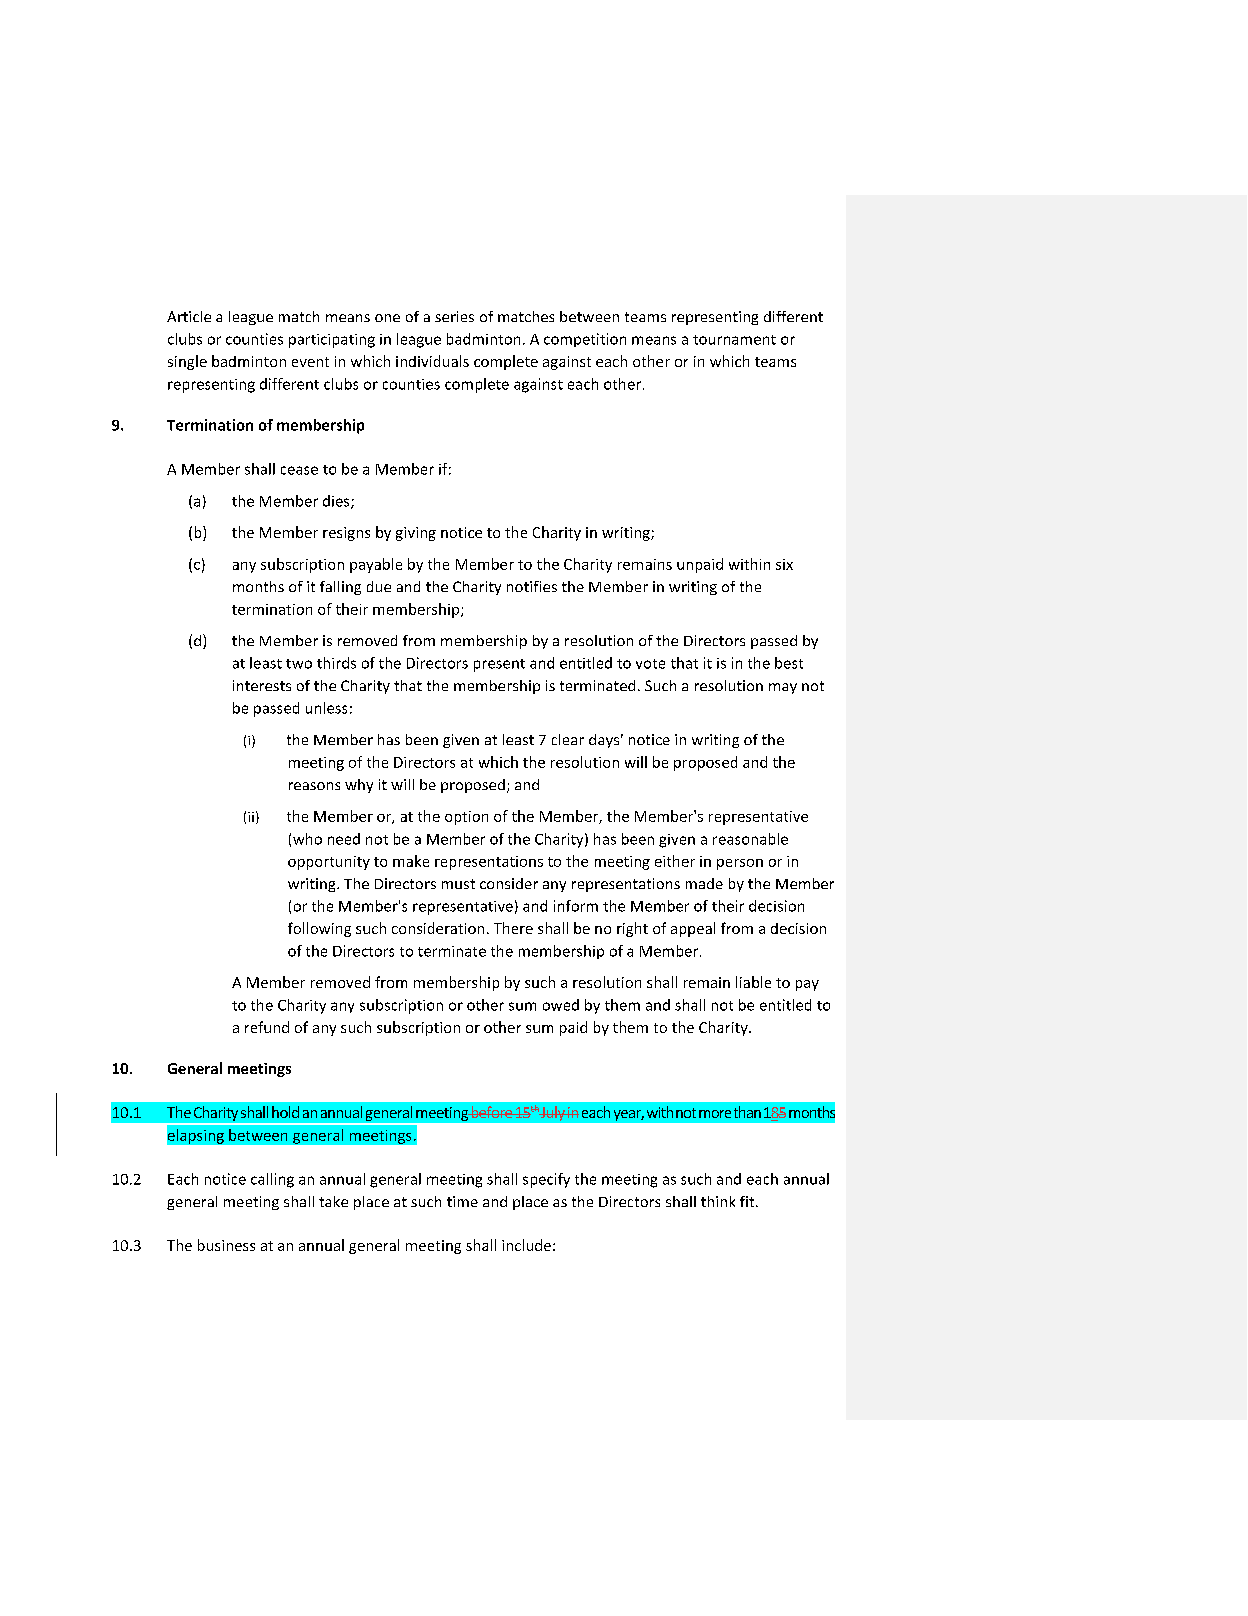 This screenshot has height=1616, width=1248. What do you see at coordinates (454, 316) in the screenshot?
I see `series` at bounding box center [454, 316].
